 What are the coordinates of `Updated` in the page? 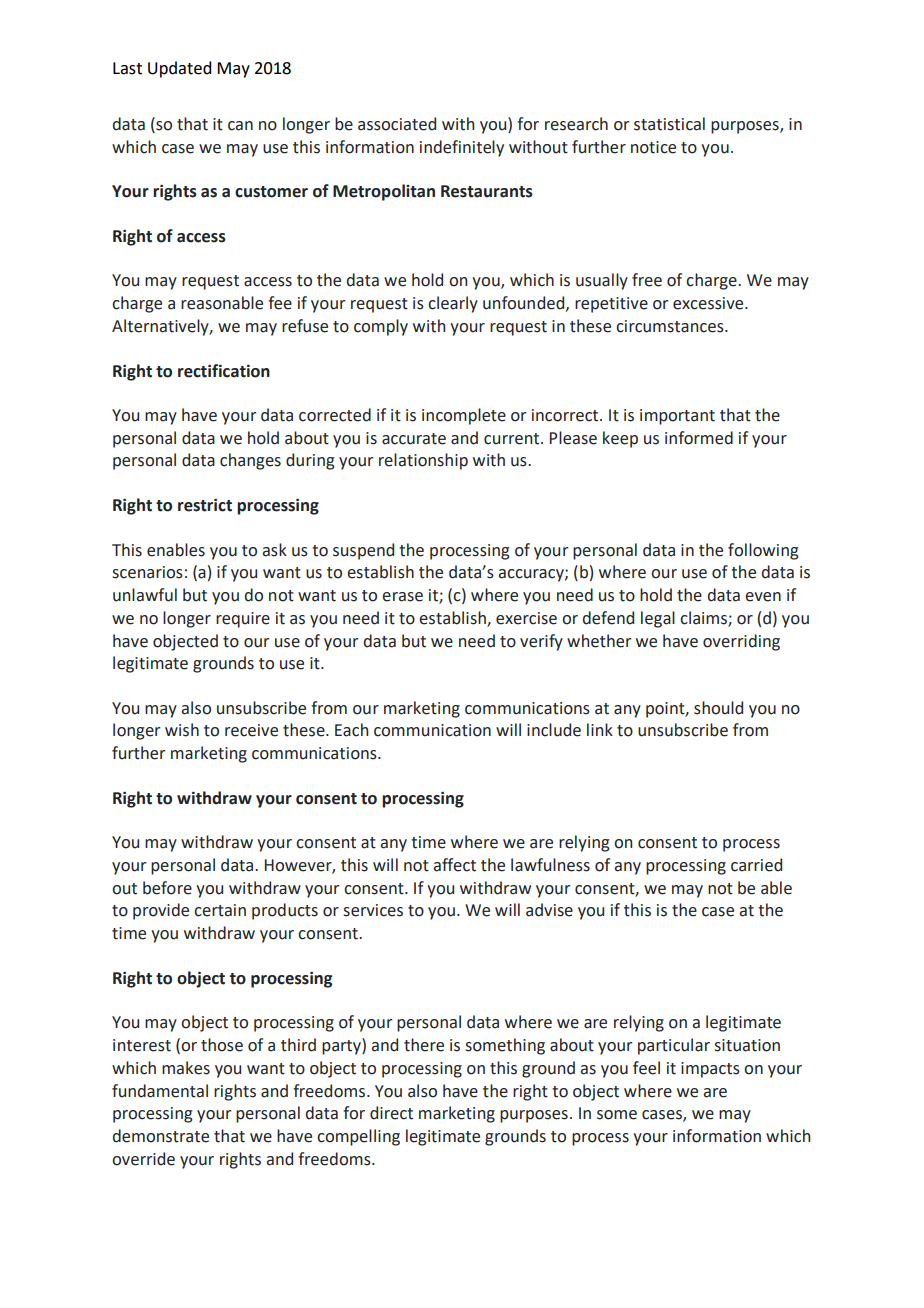 It's located at (179, 69).
